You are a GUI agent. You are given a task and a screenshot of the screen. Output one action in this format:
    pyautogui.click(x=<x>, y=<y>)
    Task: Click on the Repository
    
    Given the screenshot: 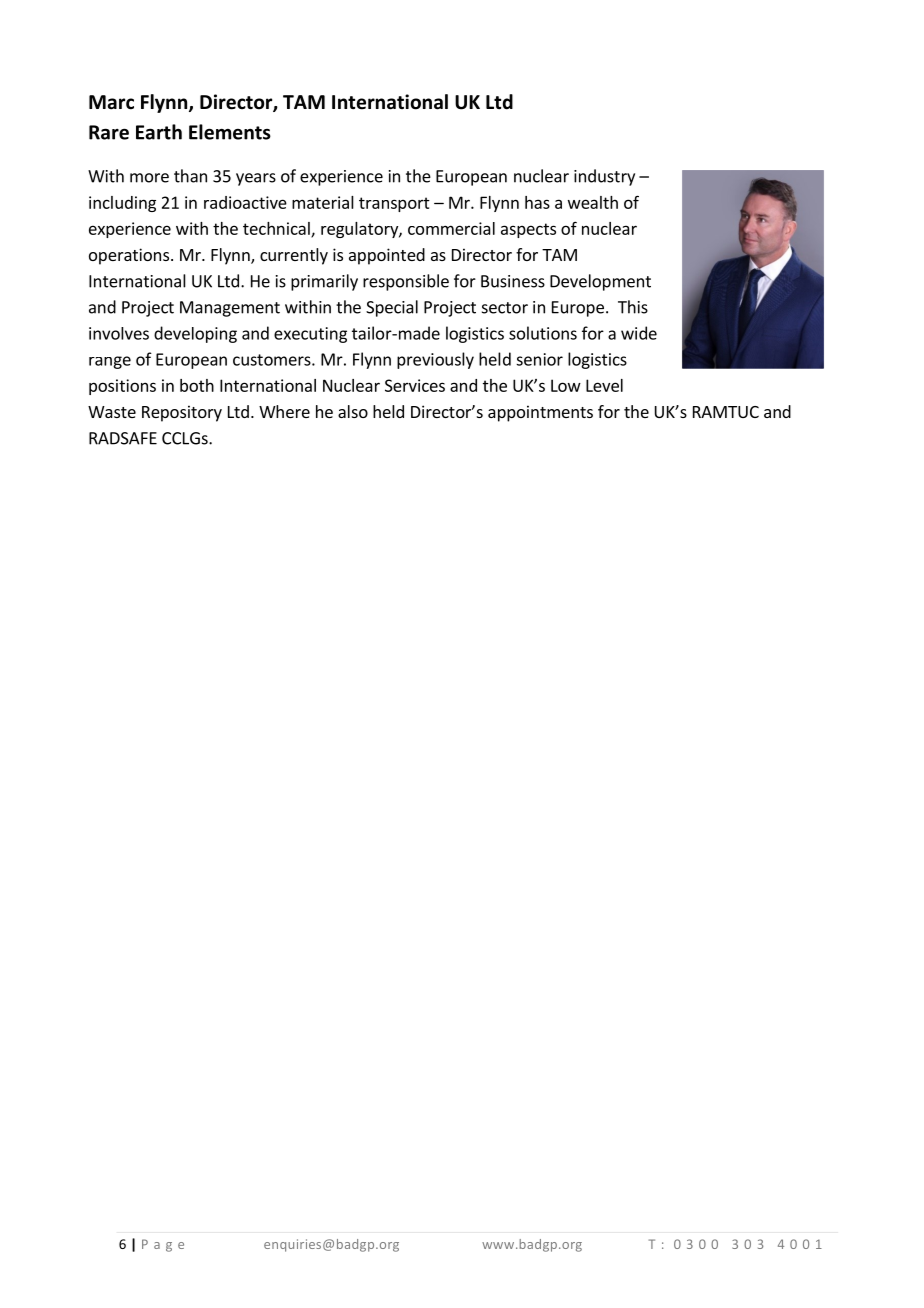 What is the action you would take?
    pyautogui.click(x=182, y=413)
